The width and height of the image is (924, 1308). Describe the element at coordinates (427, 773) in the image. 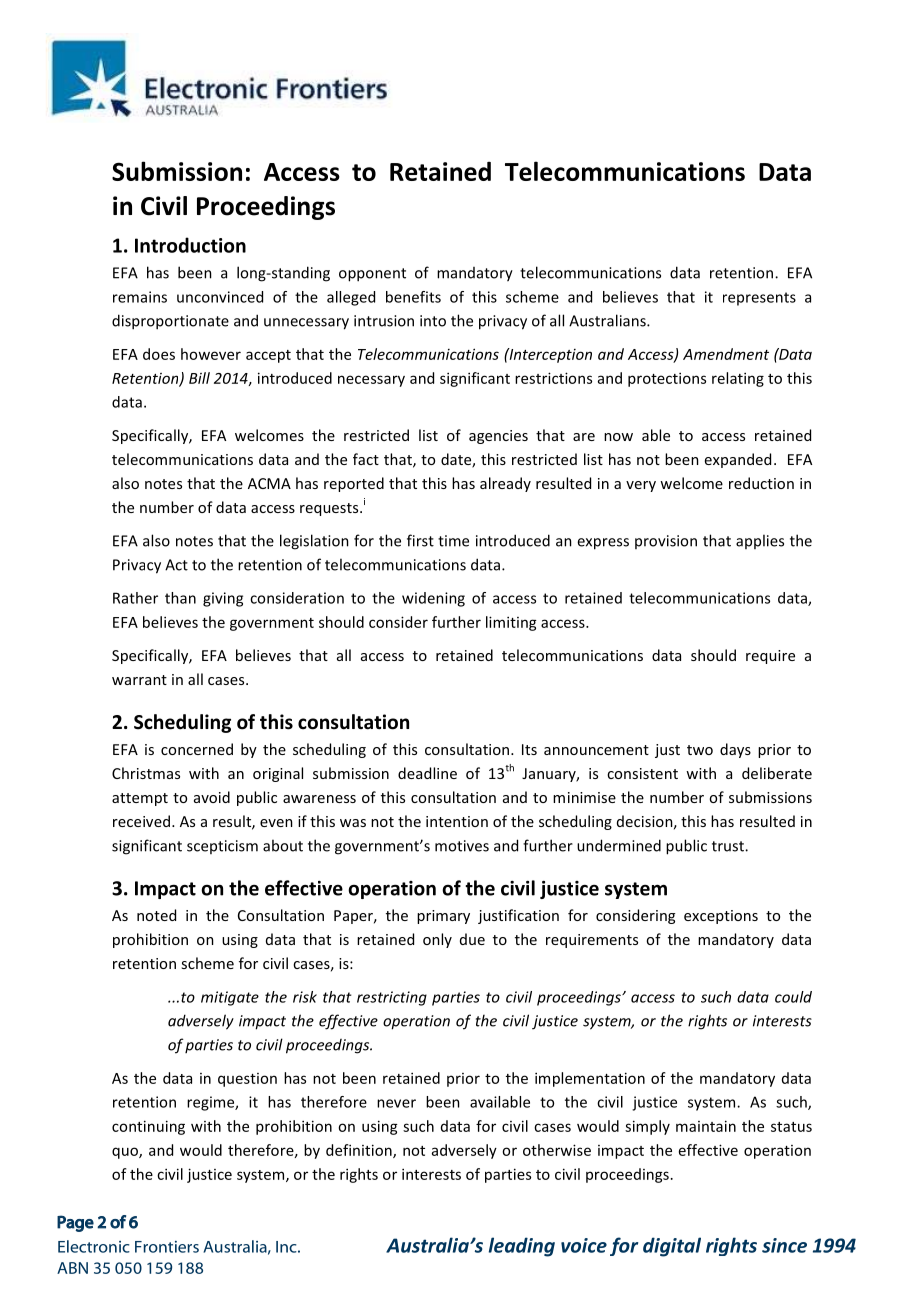

I see `deadline` at that location.
